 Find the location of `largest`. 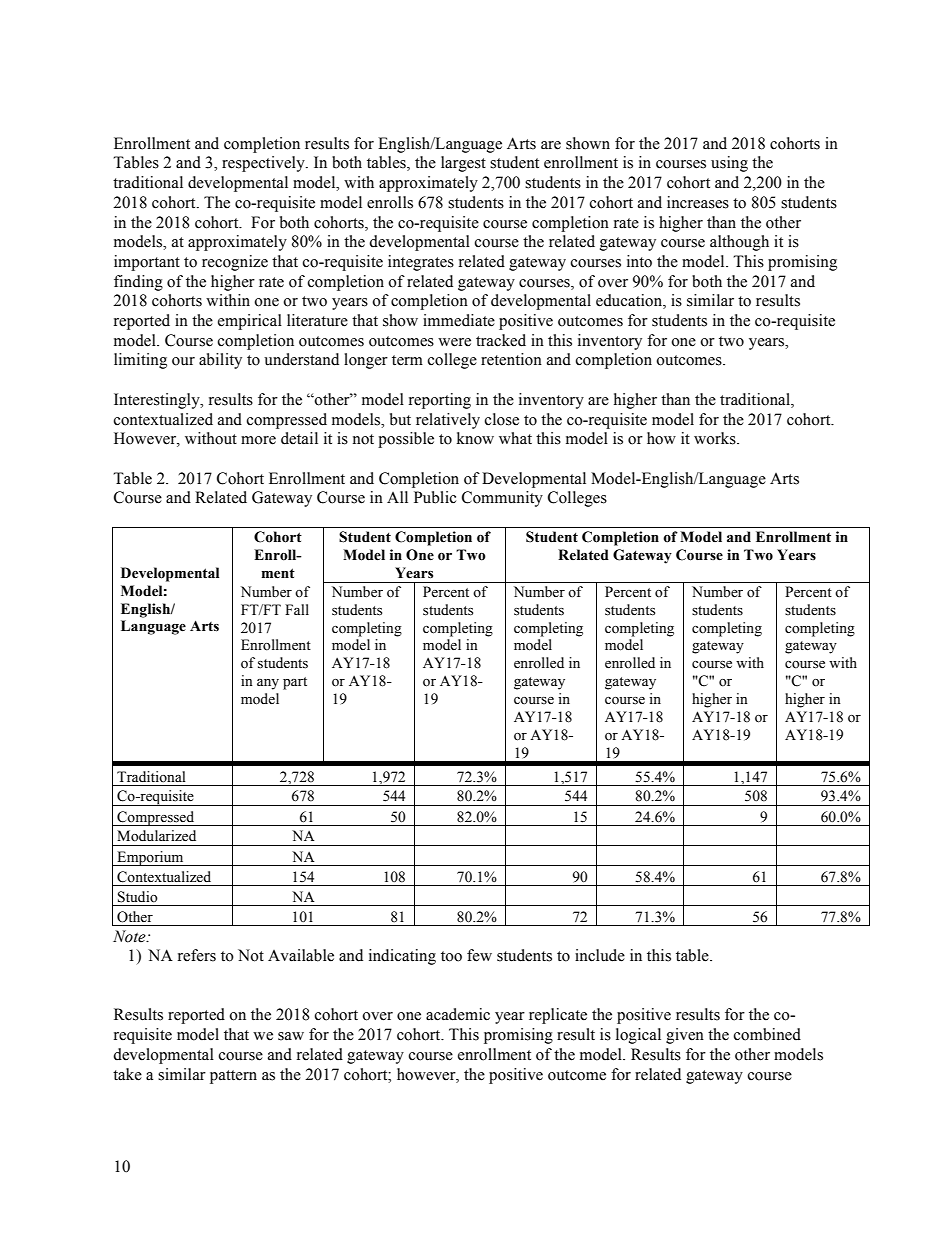

largest is located at coordinates (463, 164).
